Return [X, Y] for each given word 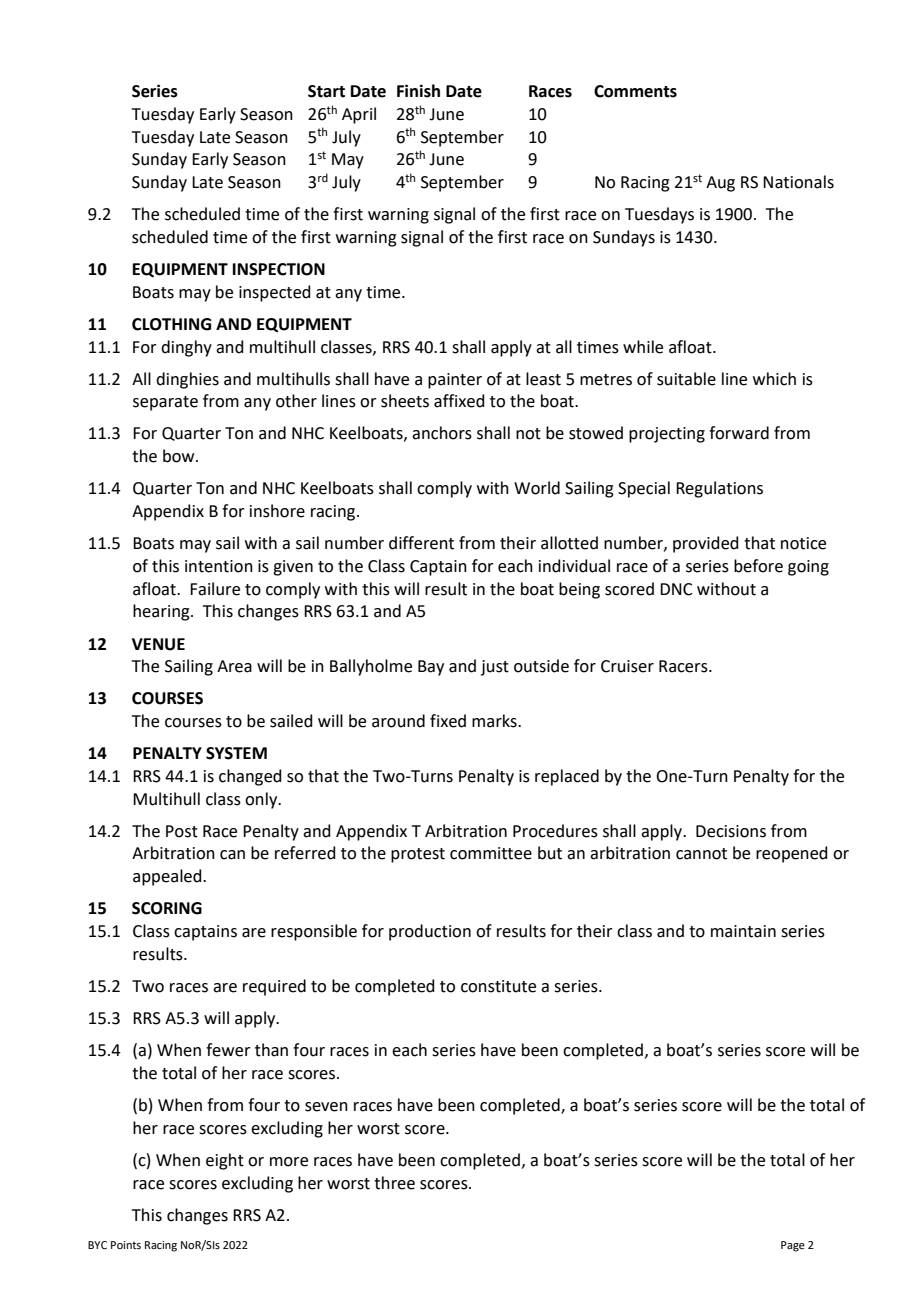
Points [126, 1245]
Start [326, 91]
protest [418, 855]
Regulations [719, 489]
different [421, 543]
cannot [701, 854]
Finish [418, 91]
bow [180, 456]
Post [182, 831]
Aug [720, 184]
